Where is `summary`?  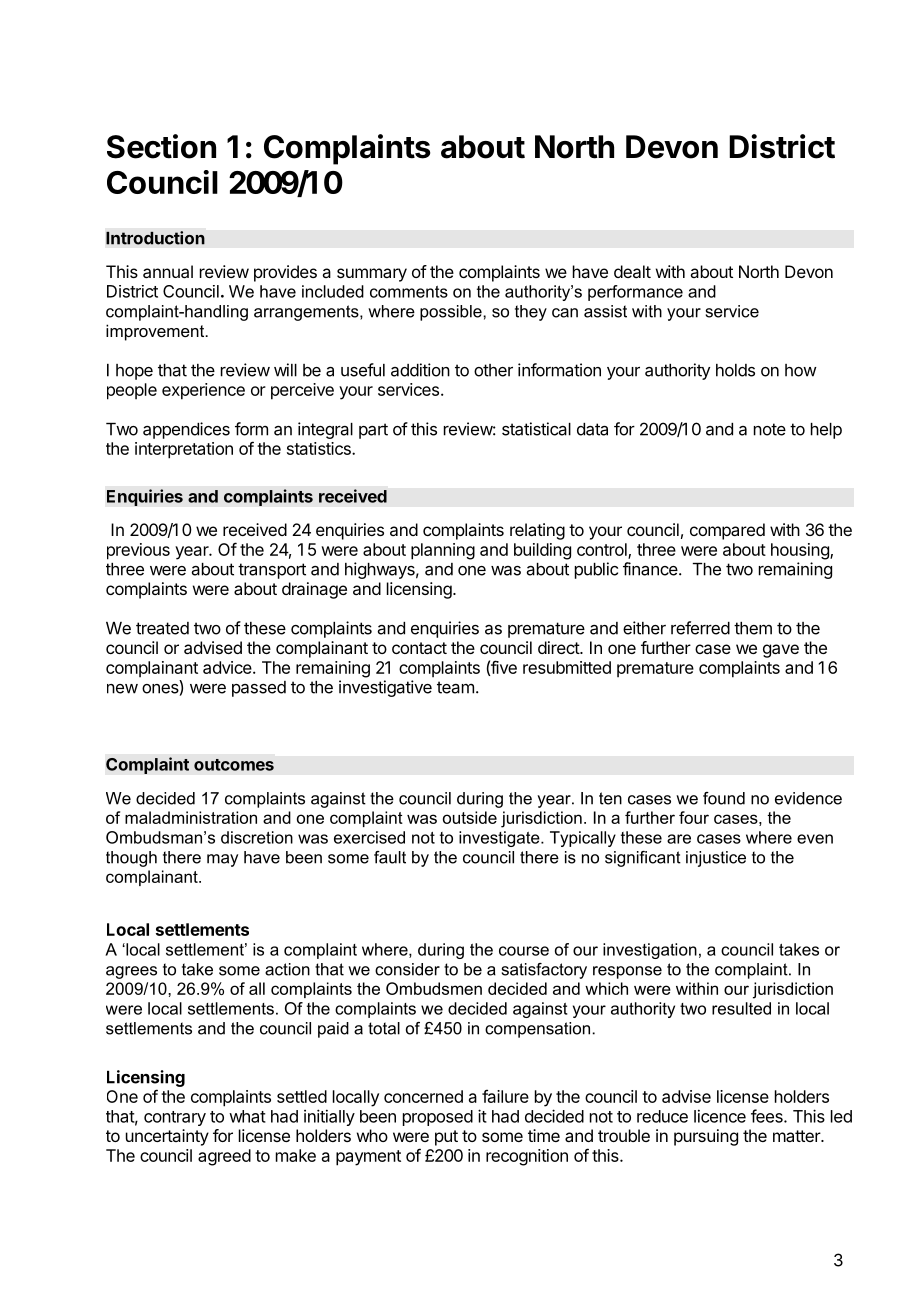
summary is located at coordinates (372, 275).
